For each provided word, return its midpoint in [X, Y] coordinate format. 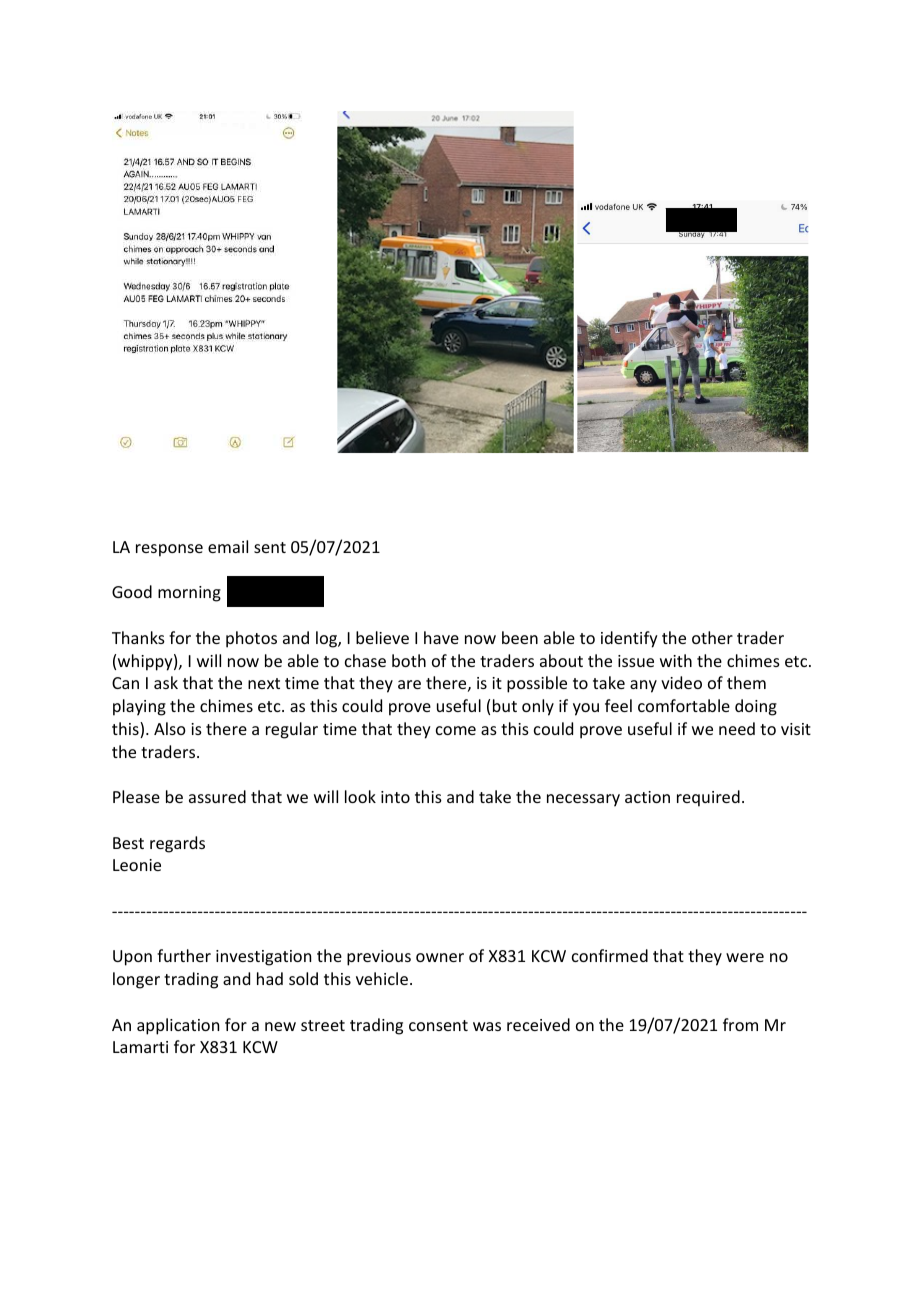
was [487, 1026]
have [441, 637]
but [505, 705]
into [395, 797]
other [712, 637]
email [228, 546]
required [708, 798]
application [178, 1026]
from [740, 1024]
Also [170, 728]
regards [177, 844]
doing [756, 707]
